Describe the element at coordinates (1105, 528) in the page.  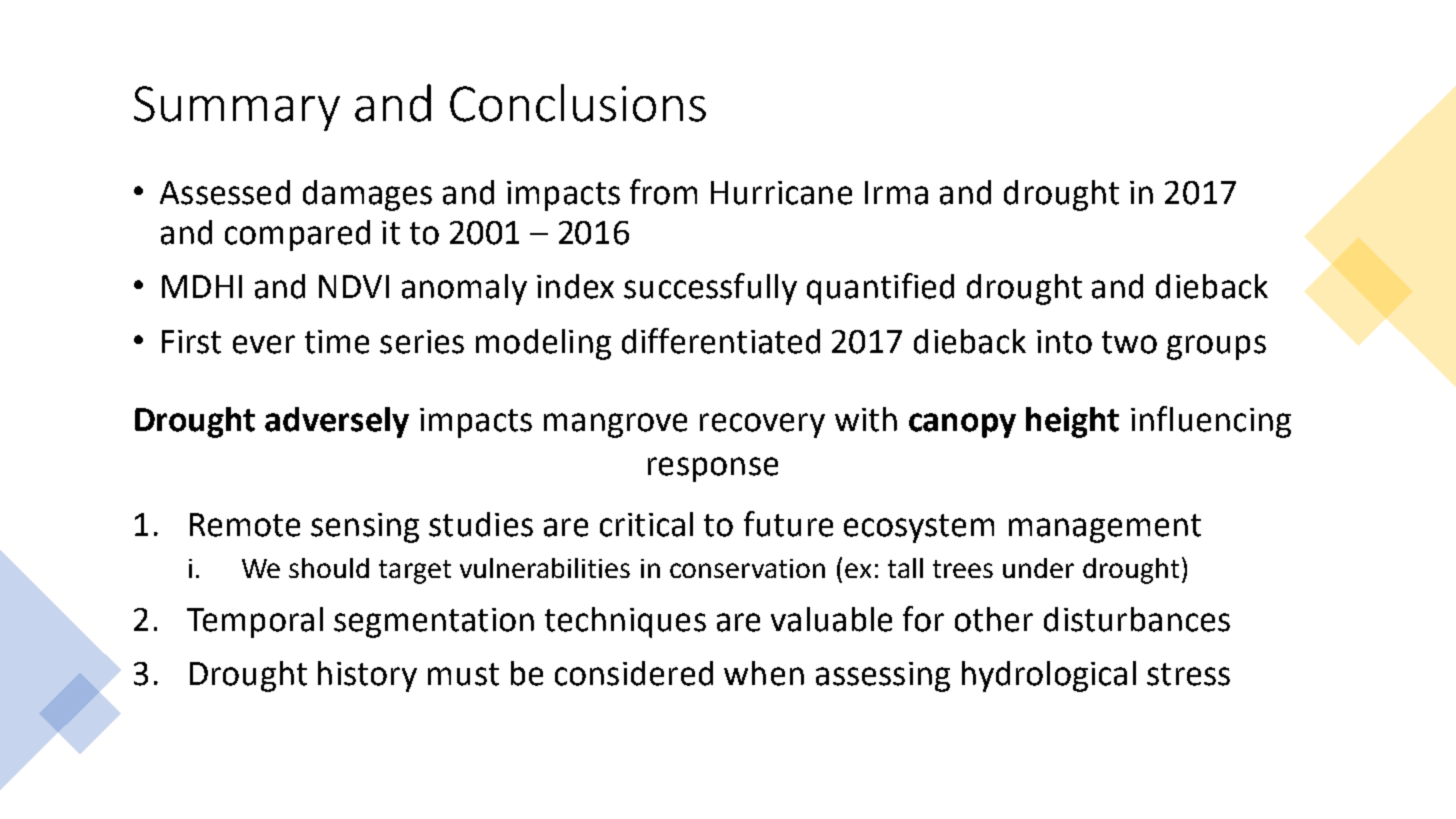
I see `management` at that location.
